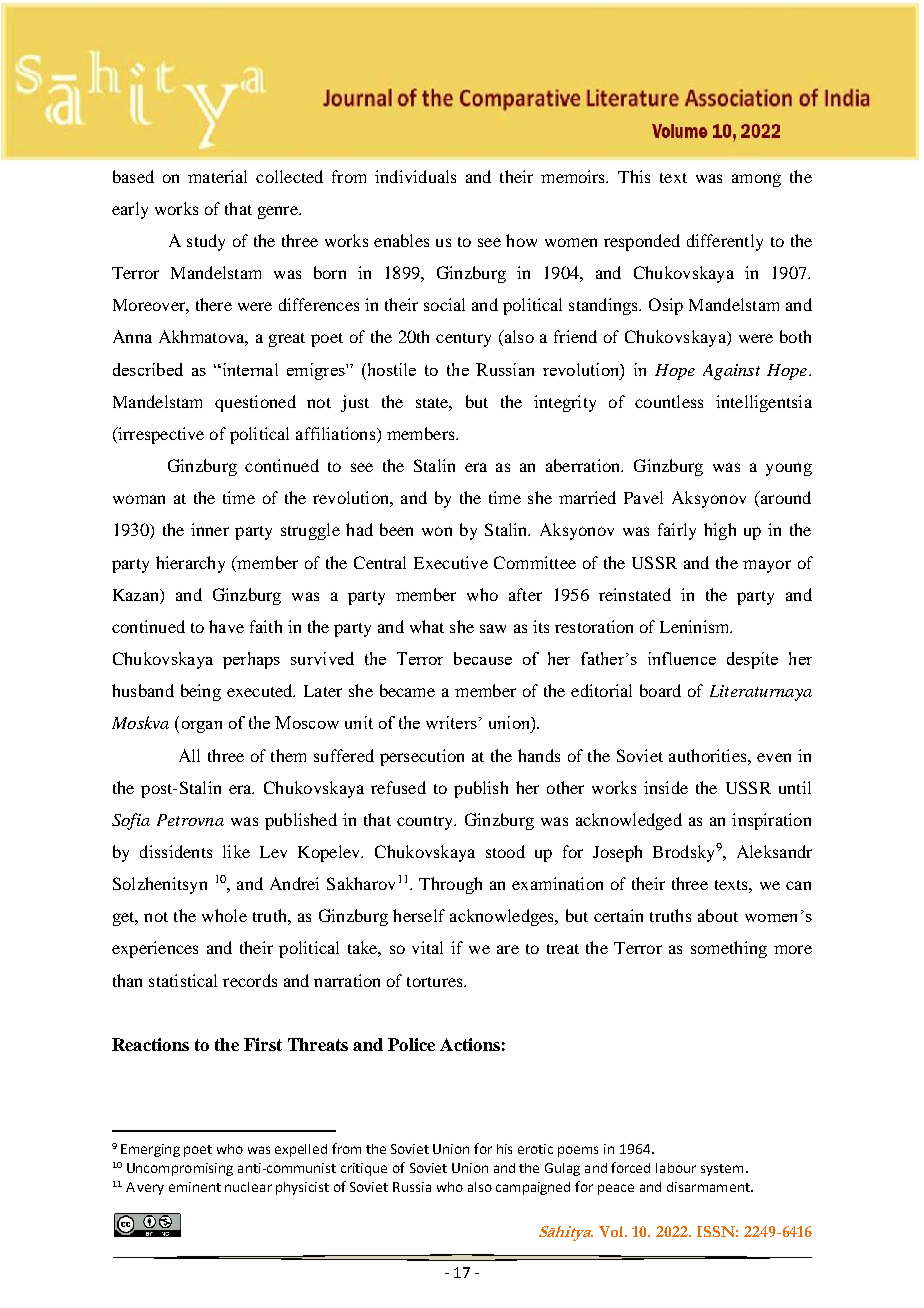 The width and height of the image is (924, 1308). I want to click on despite, so click(752, 660).
